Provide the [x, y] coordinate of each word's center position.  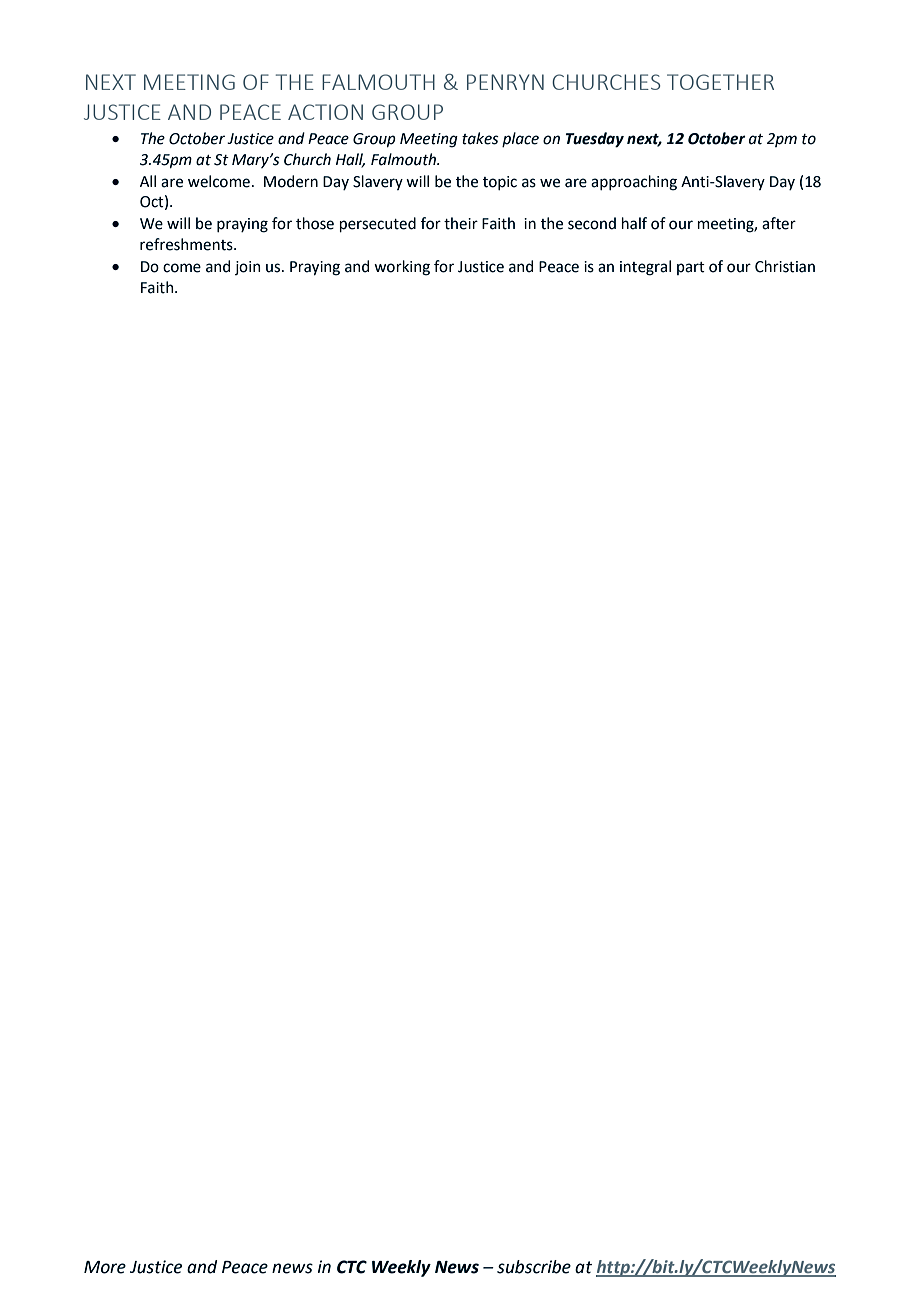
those [315, 223]
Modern [291, 181]
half [634, 223]
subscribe [534, 1267]
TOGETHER [720, 82]
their [461, 223]
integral [645, 268]
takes [480, 138]
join [248, 268]
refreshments [187, 244]
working [402, 268]
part [691, 268]
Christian [785, 266]
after [779, 223]
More [105, 1267]
